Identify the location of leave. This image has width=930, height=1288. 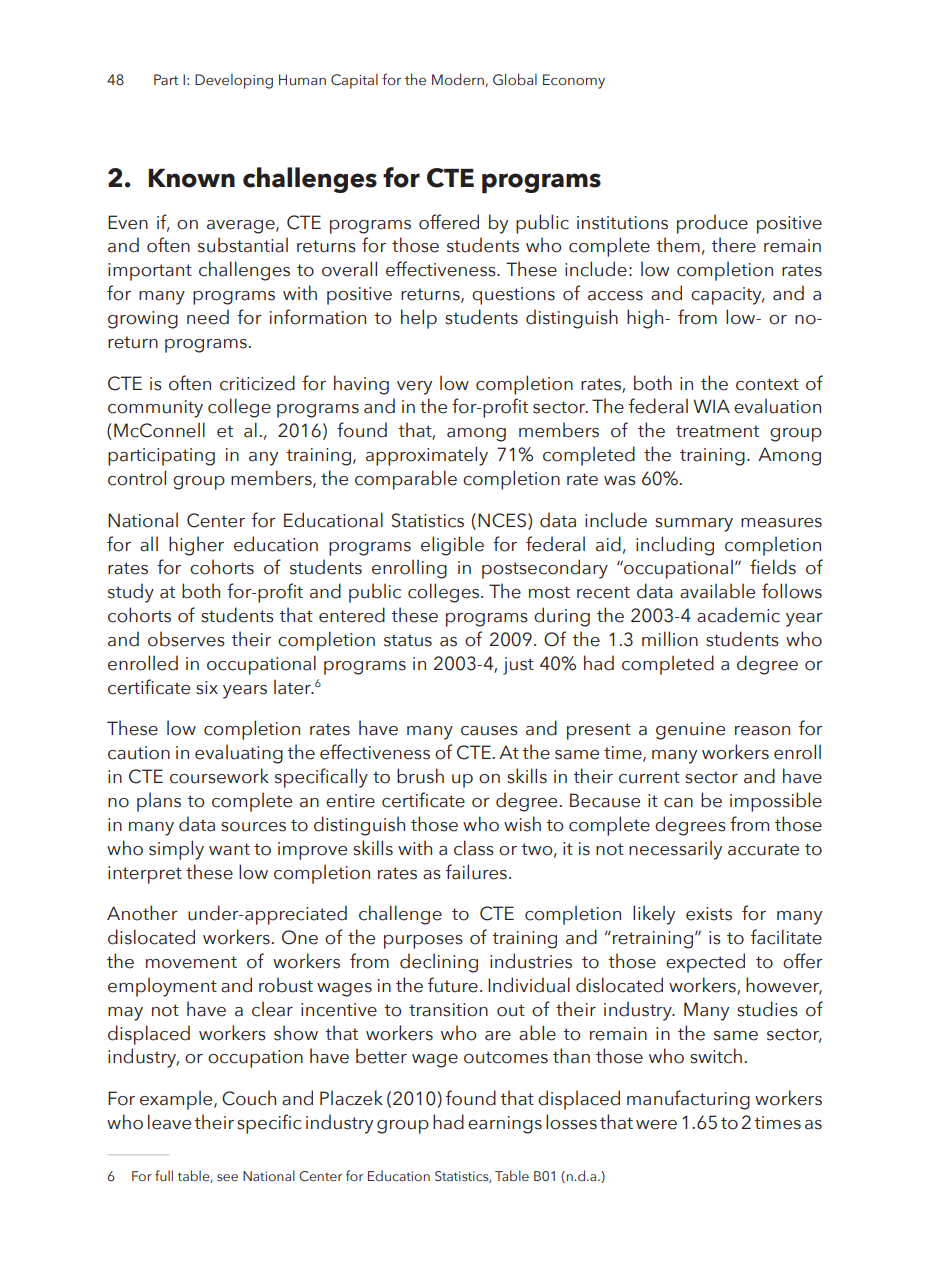
(169, 1122).
